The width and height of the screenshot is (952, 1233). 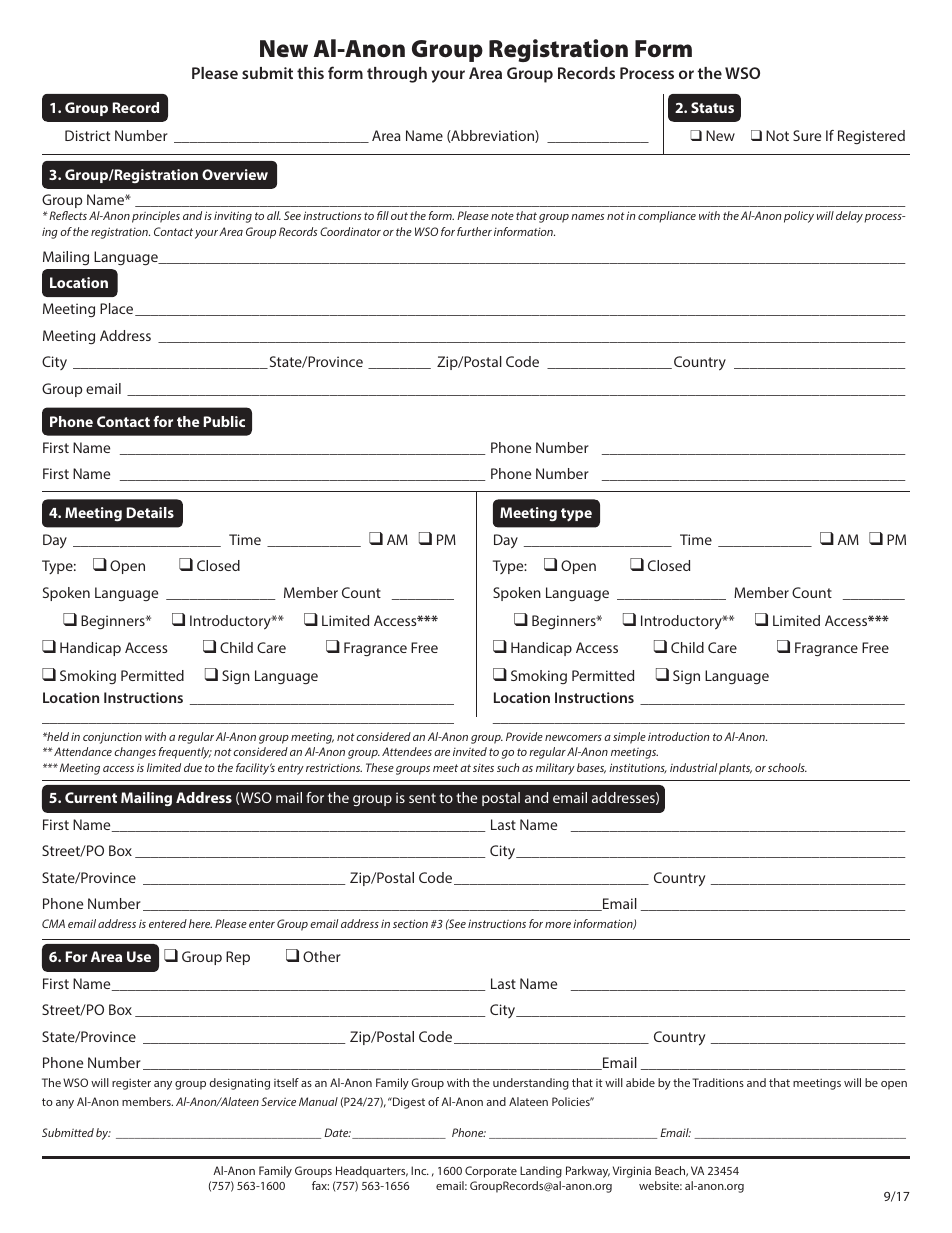 What do you see at coordinates (407, 751) in the screenshot?
I see `Attendees` at bounding box center [407, 751].
